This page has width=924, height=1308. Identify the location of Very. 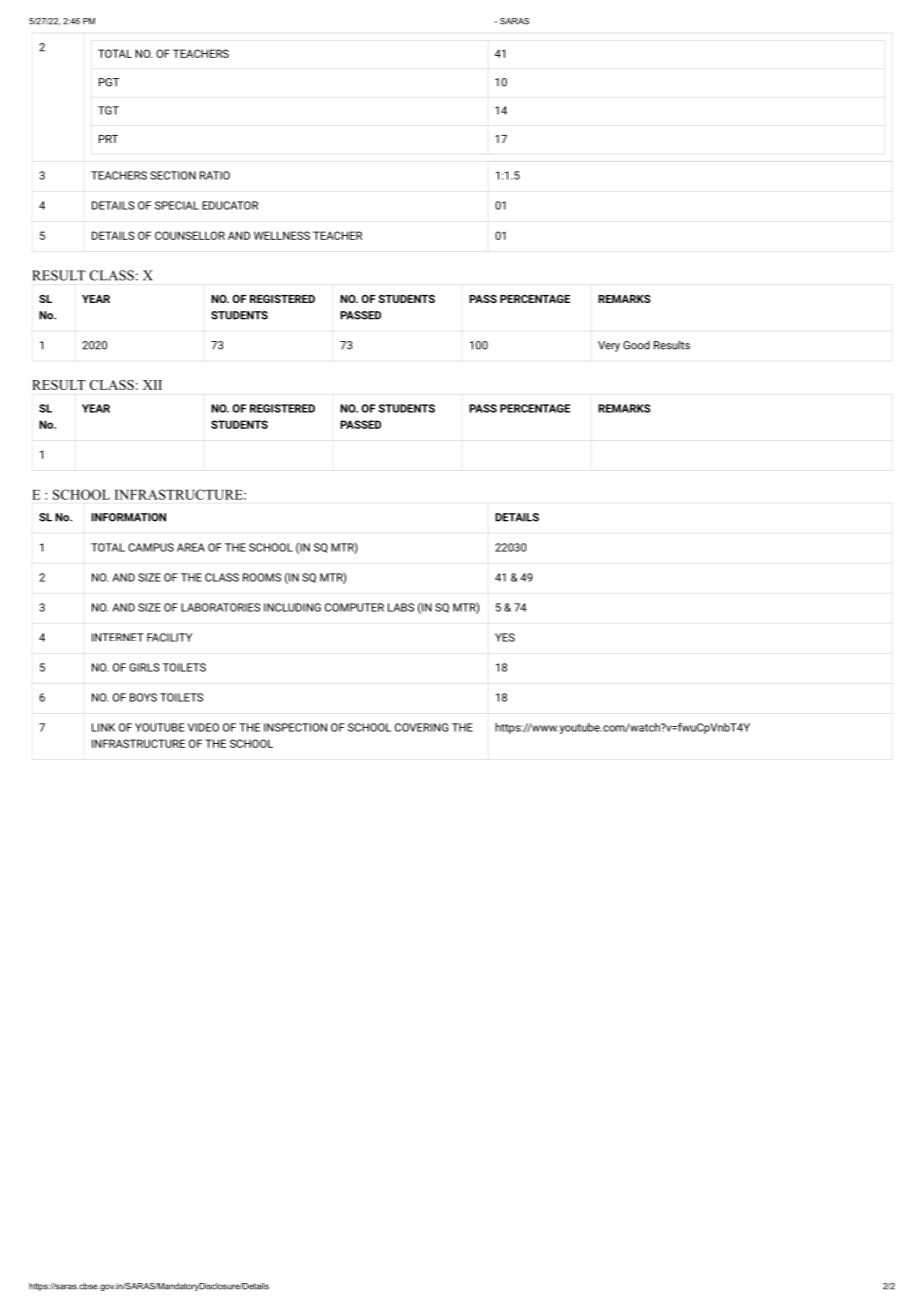
(609, 346).
